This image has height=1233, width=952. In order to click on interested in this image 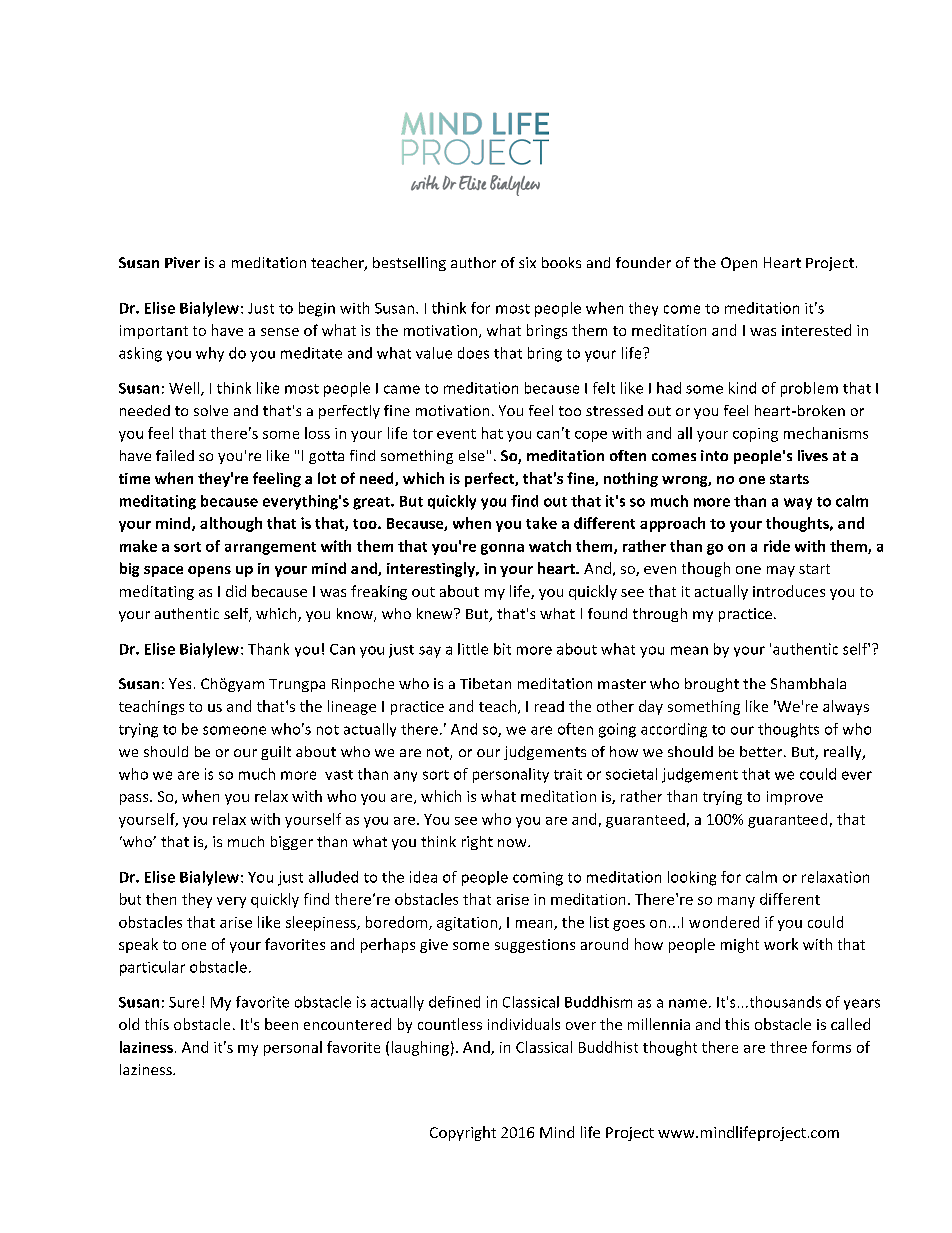, I will do `click(816, 330)`.
